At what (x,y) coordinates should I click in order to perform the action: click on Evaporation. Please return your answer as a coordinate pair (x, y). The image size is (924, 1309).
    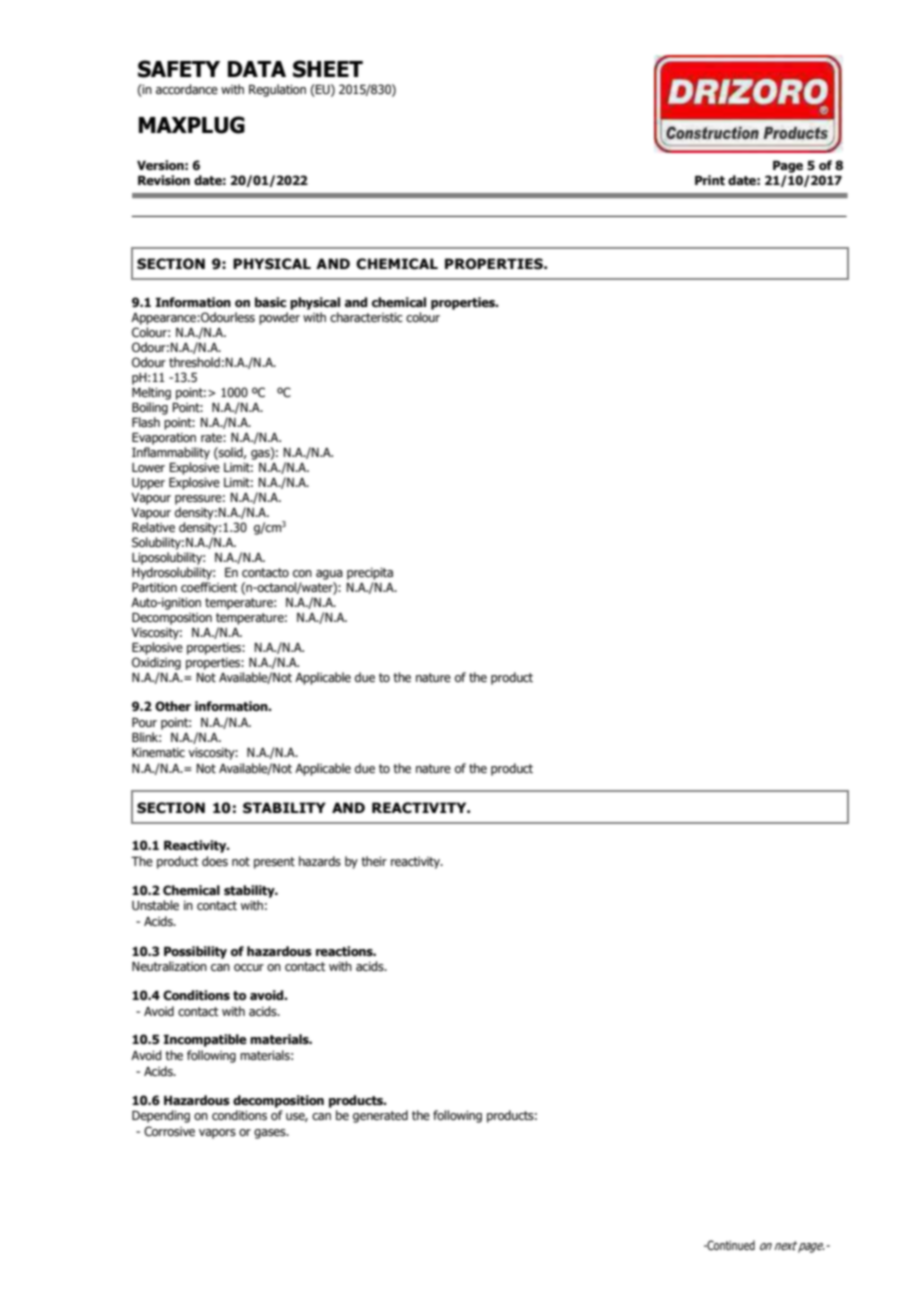
    Looking at the image, I should click on (164, 438).
